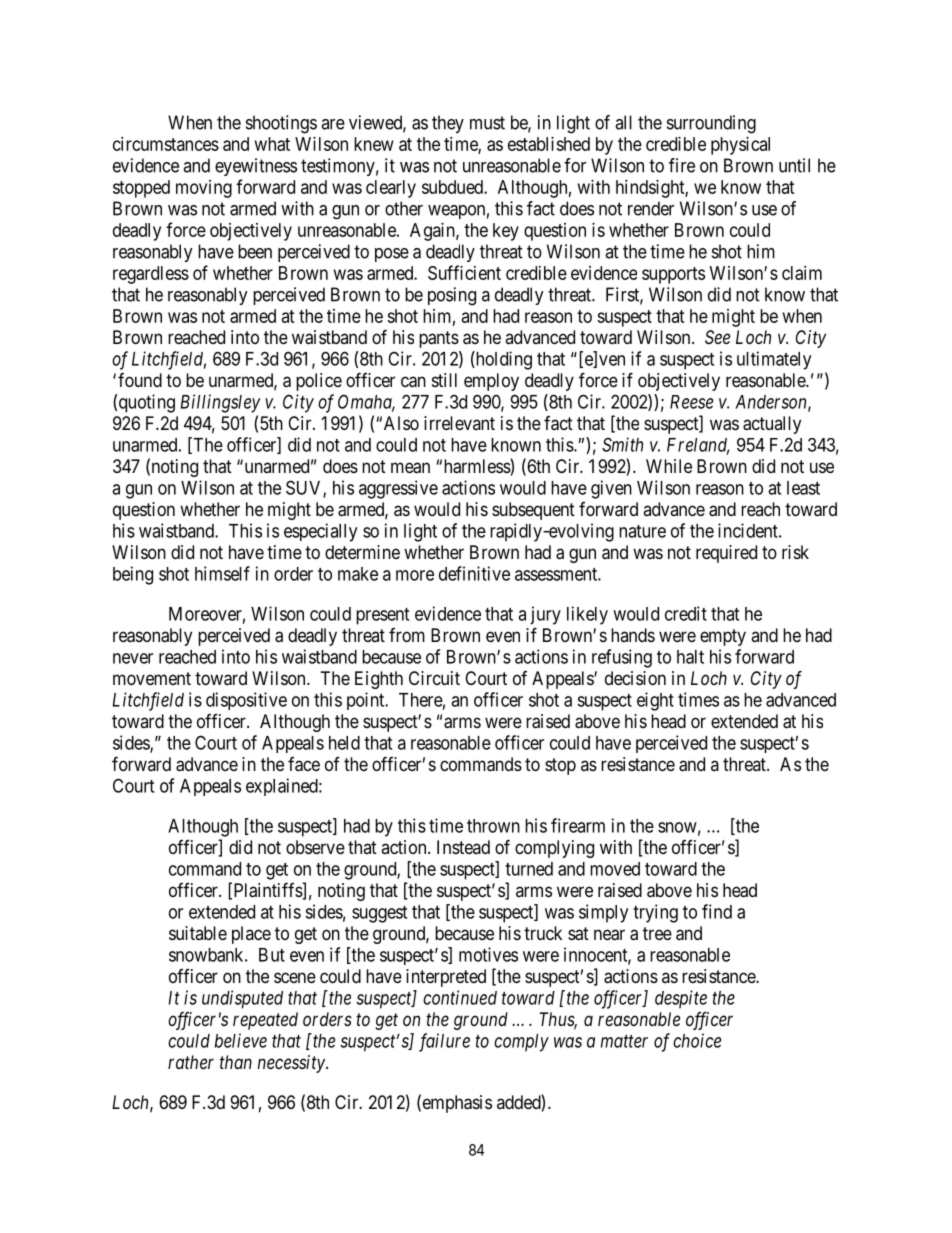 This screenshot has height=1233, width=952. Describe the element at coordinates (434, 678) in the screenshot. I see `Circuit` at that location.
